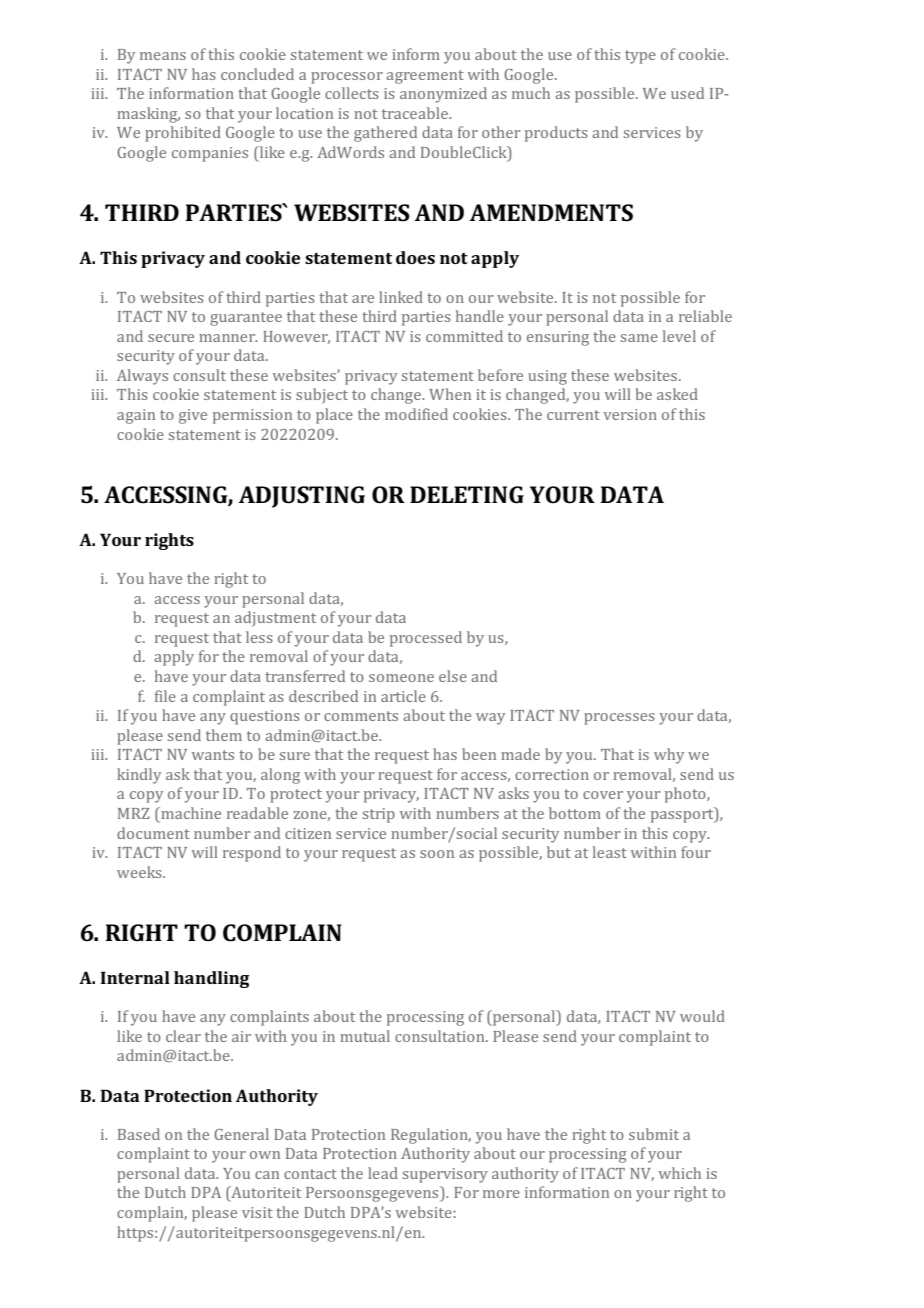 This document has width=924, height=1308. Describe the element at coordinates (259, 637) in the document. I see `less` at that location.
